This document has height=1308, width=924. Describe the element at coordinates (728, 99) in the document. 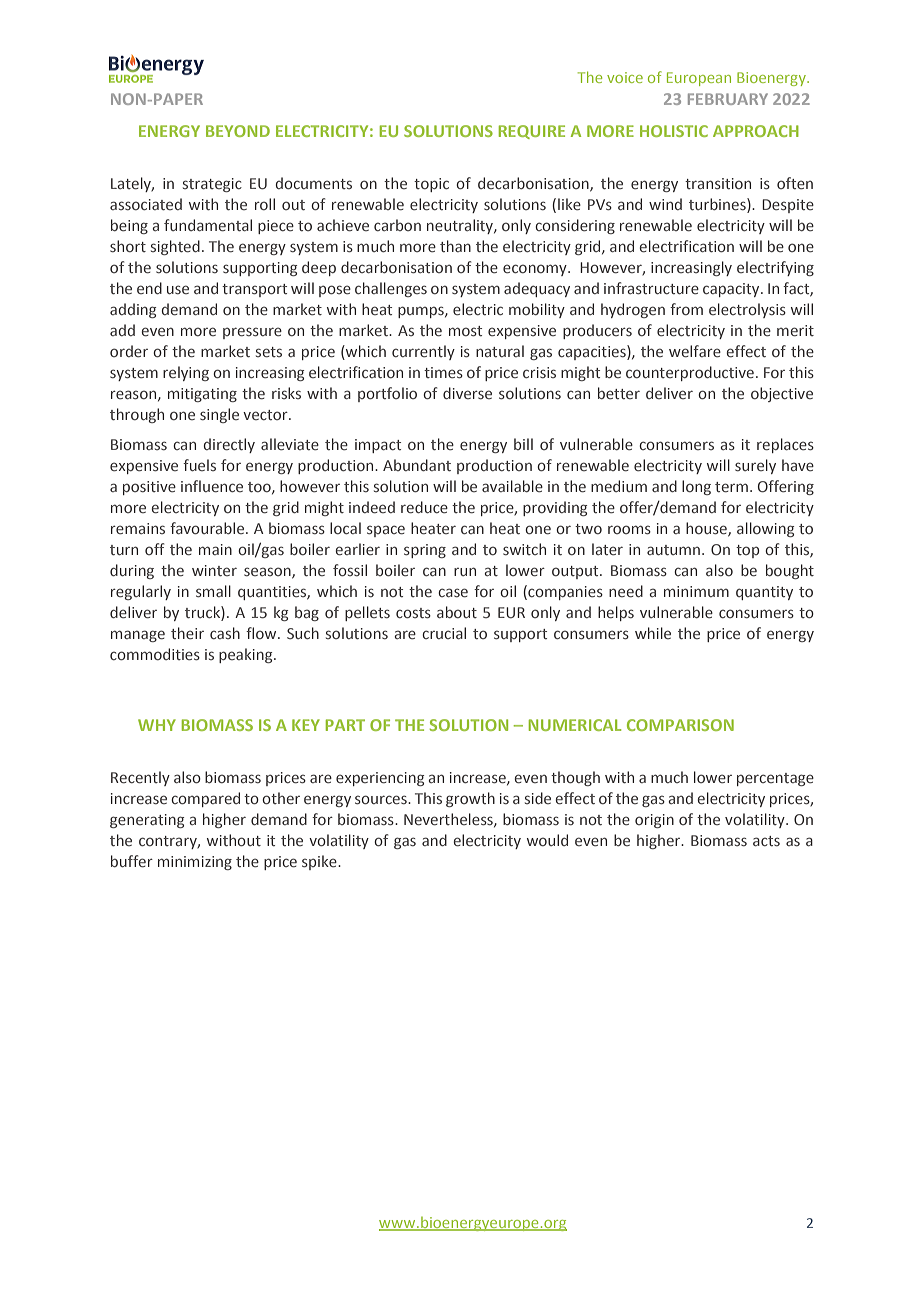

I see `FEBRUARY` at that location.
